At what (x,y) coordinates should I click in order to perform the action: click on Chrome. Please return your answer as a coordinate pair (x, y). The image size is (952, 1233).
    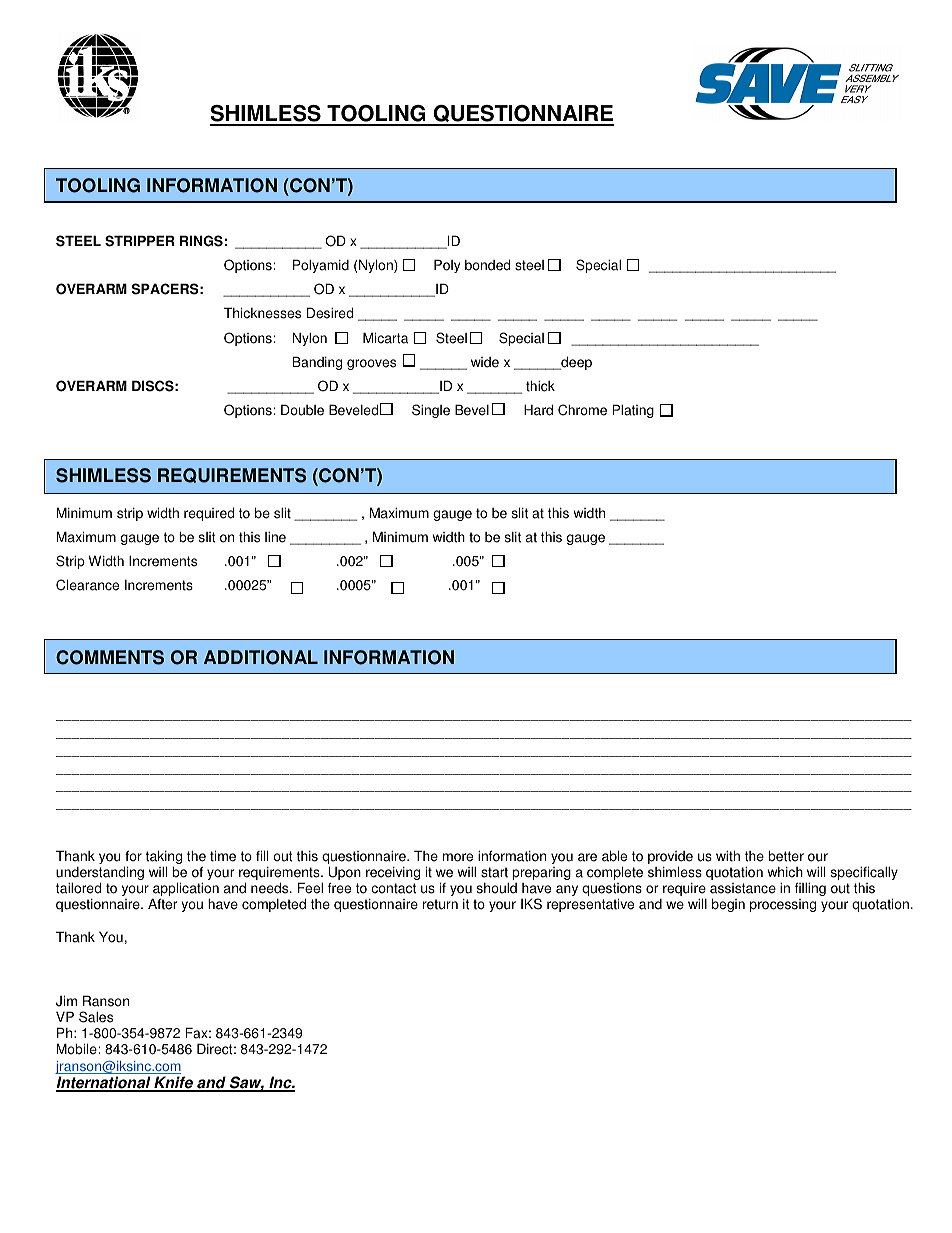
    Looking at the image, I should click on (582, 410).
